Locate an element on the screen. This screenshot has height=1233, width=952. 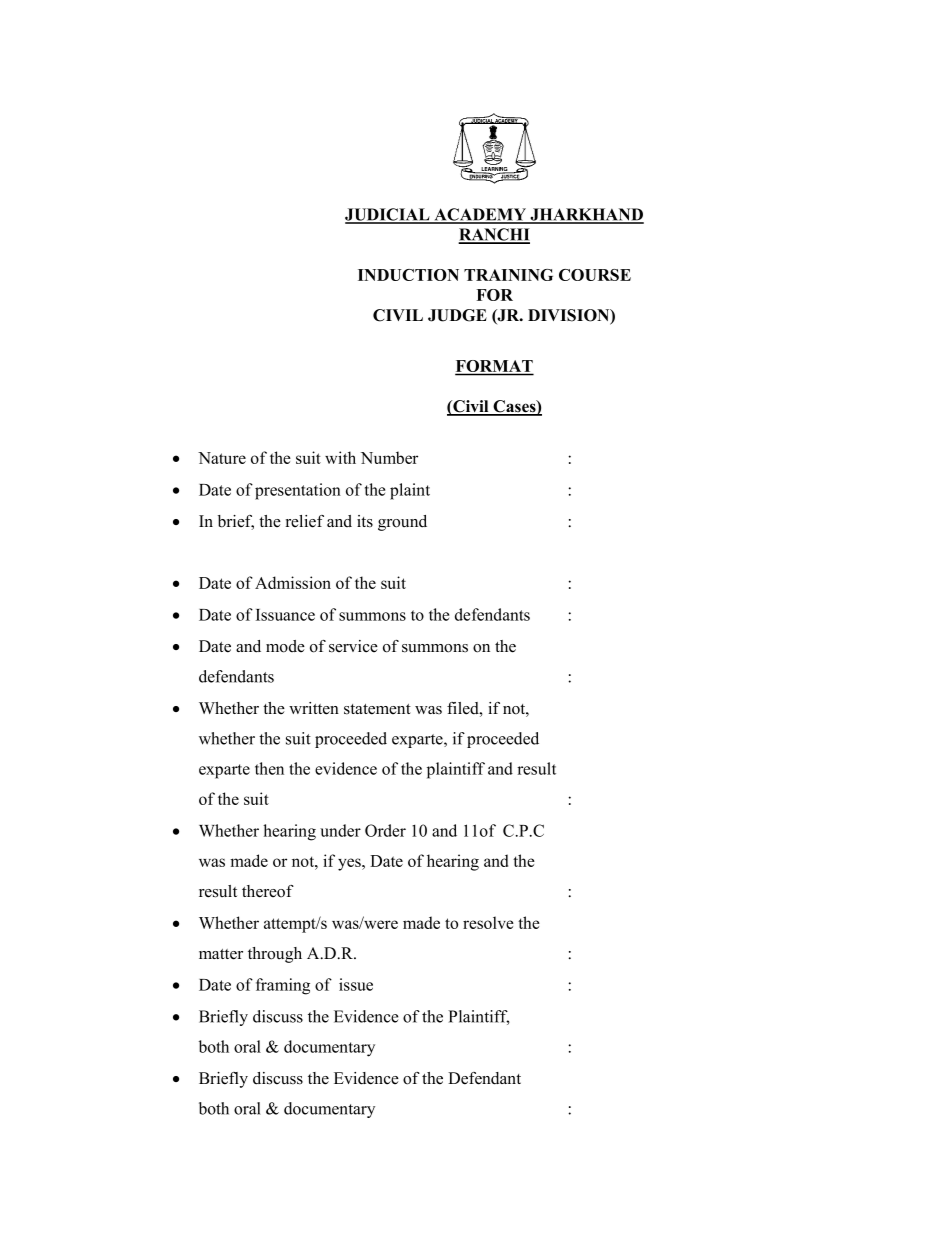
ground is located at coordinates (402, 523).
